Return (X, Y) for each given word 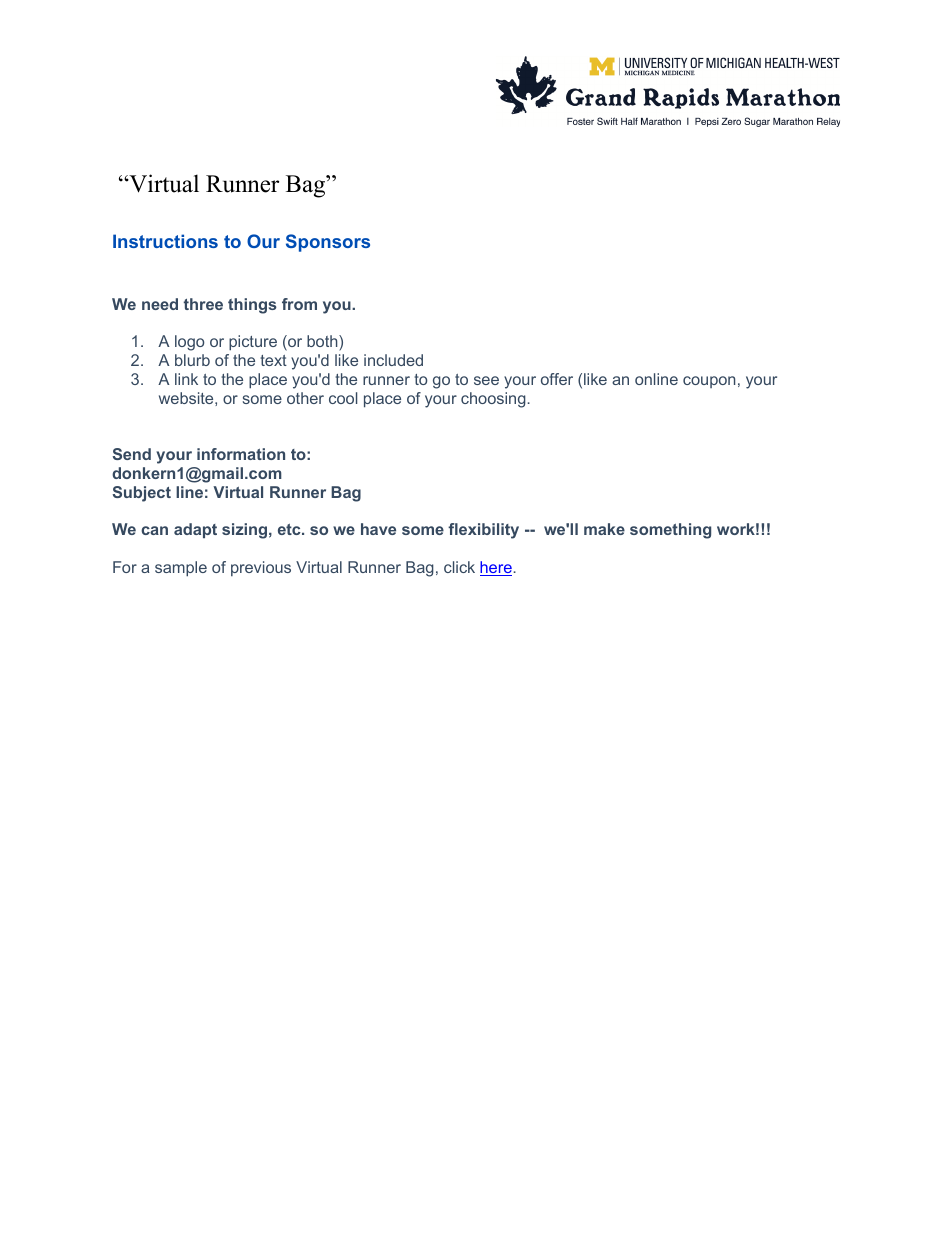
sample (181, 569)
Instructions (165, 241)
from (299, 304)
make (604, 529)
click (459, 567)
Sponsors (328, 243)
